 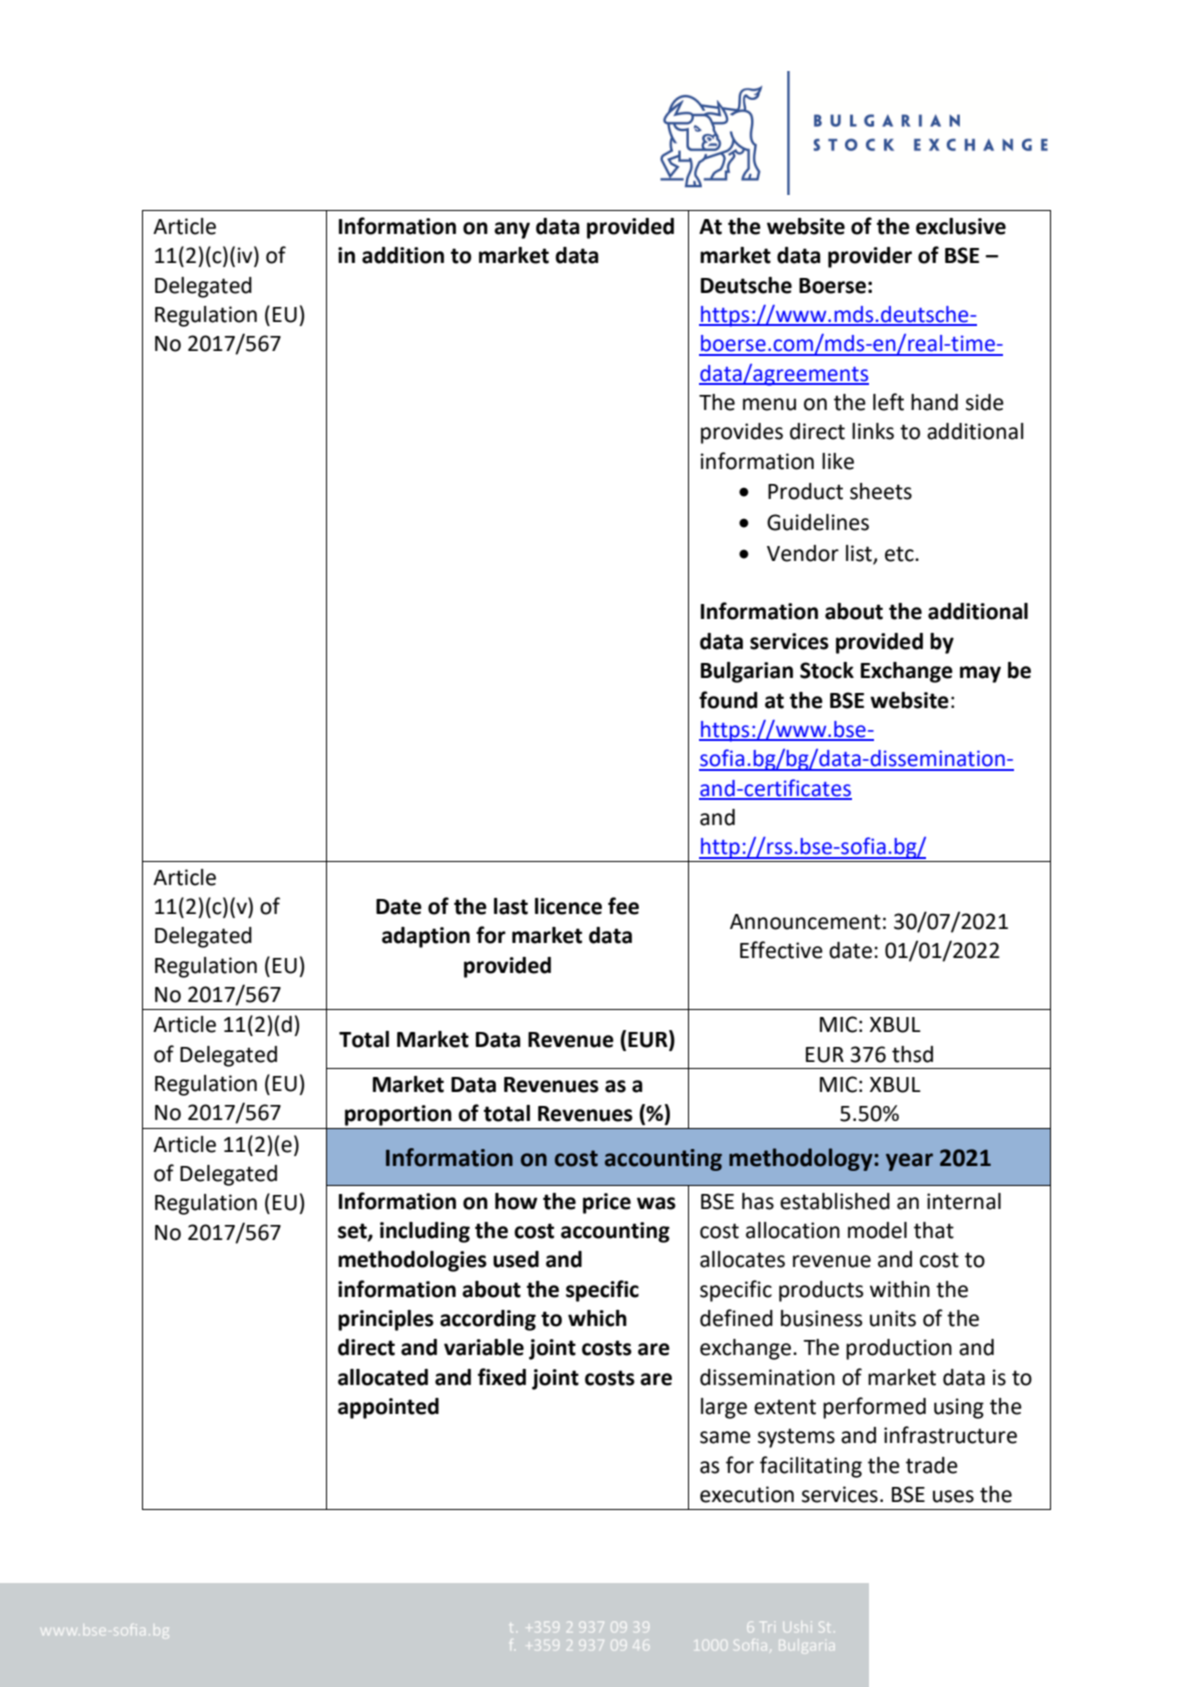 I want to click on trade, so click(x=932, y=1465).
